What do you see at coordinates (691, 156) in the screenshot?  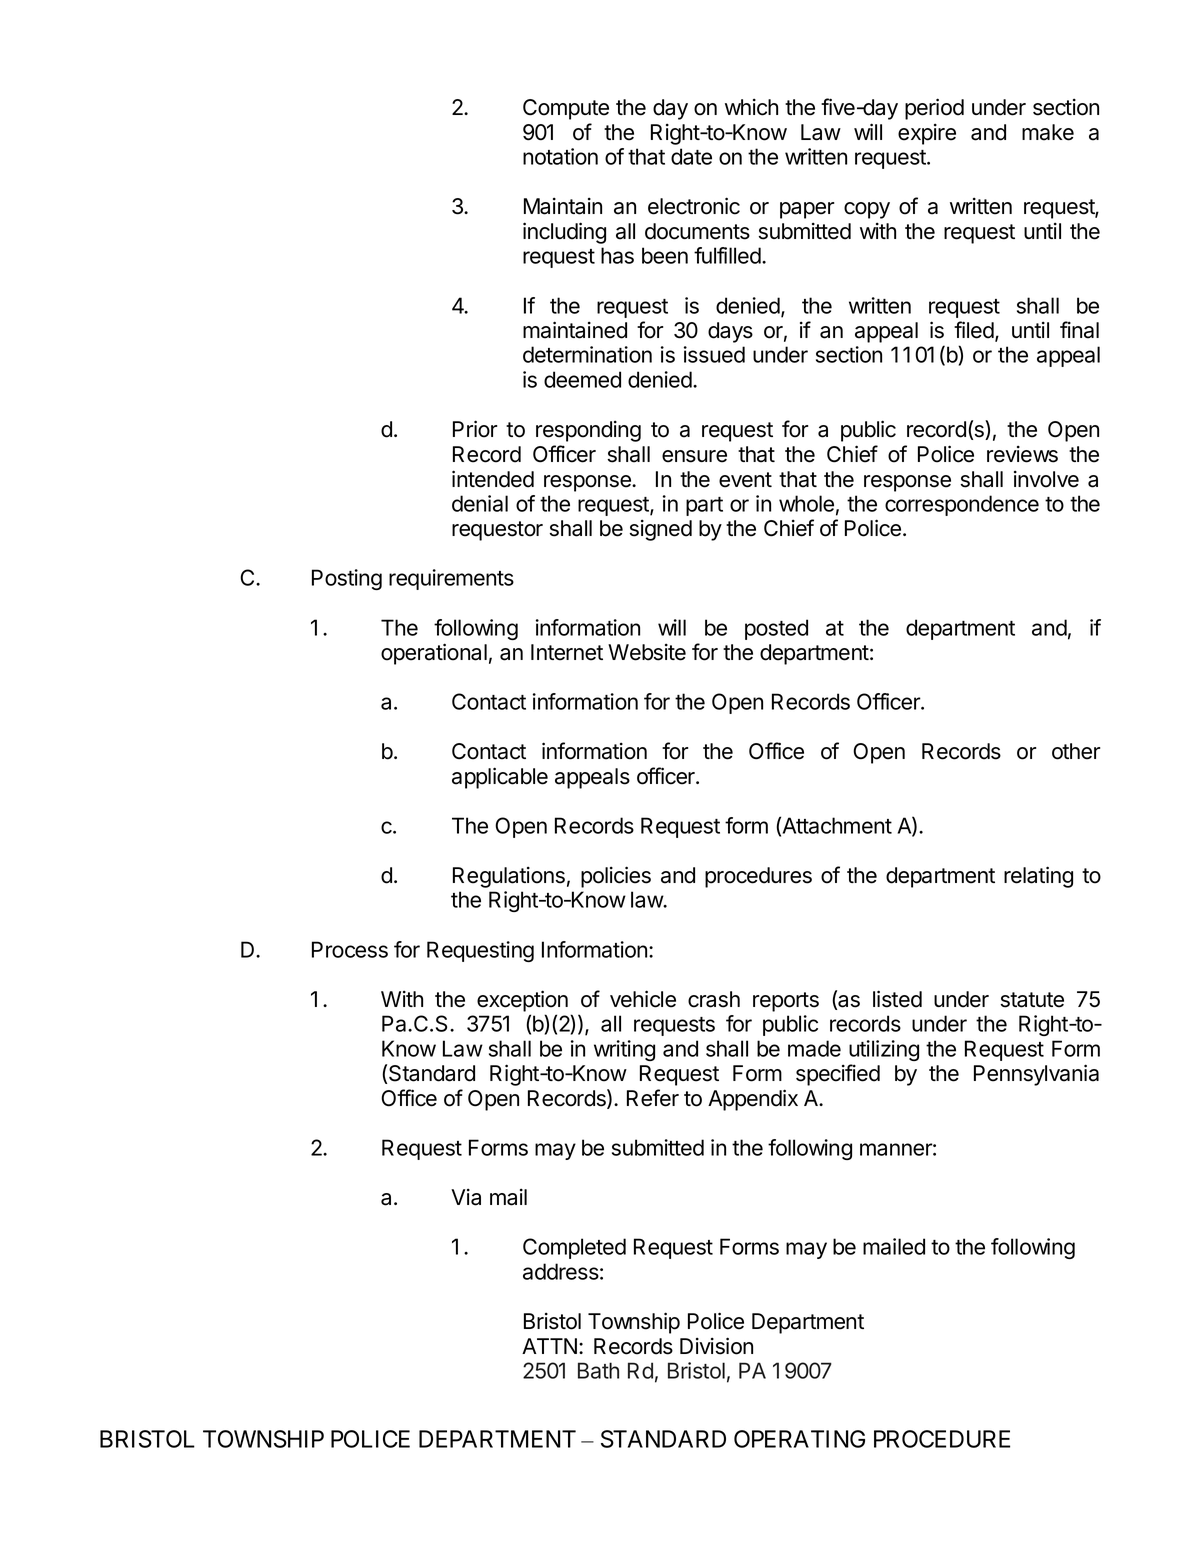 I see `date` at bounding box center [691, 156].
